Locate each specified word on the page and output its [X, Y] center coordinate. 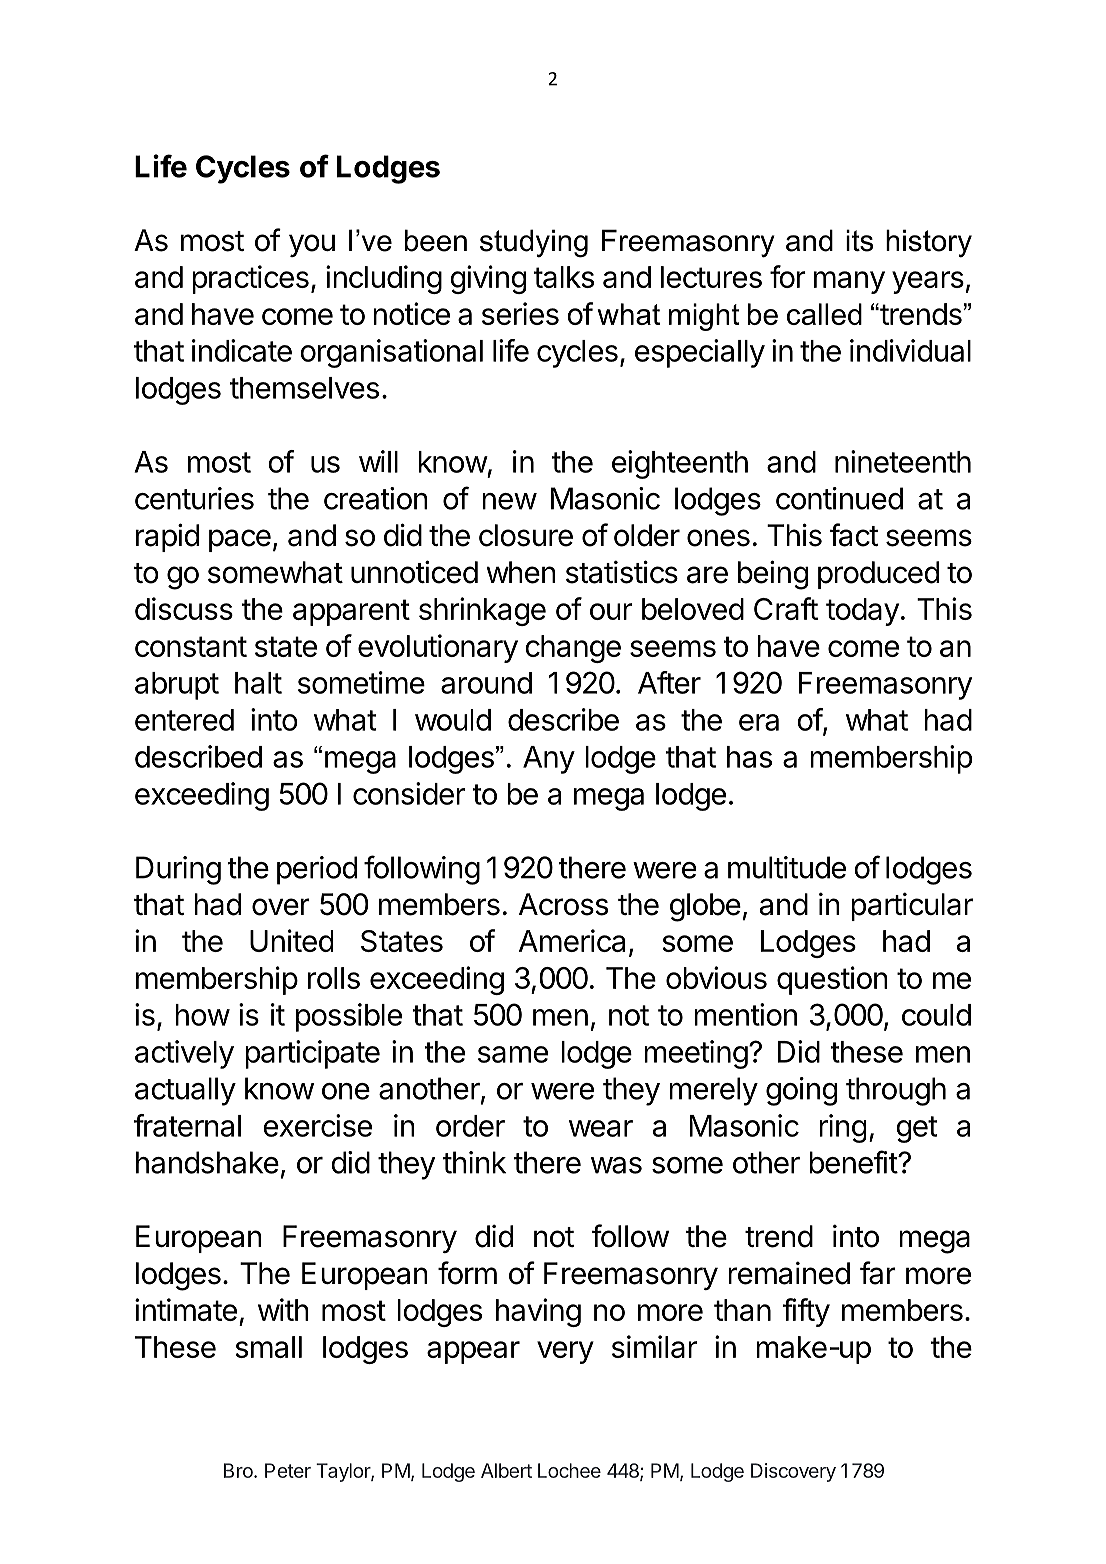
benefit [854, 1162]
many [849, 282]
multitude [787, 867]
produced [878, 575]
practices [250, 279]
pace [240, 540]
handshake [207, 1162]
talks [564, 277]
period [317, 870]
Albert [506, 1470]
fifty [806, 1312]
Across [563, 904]
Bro [239, 1470]
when [521, 572]
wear [601, 1128]
